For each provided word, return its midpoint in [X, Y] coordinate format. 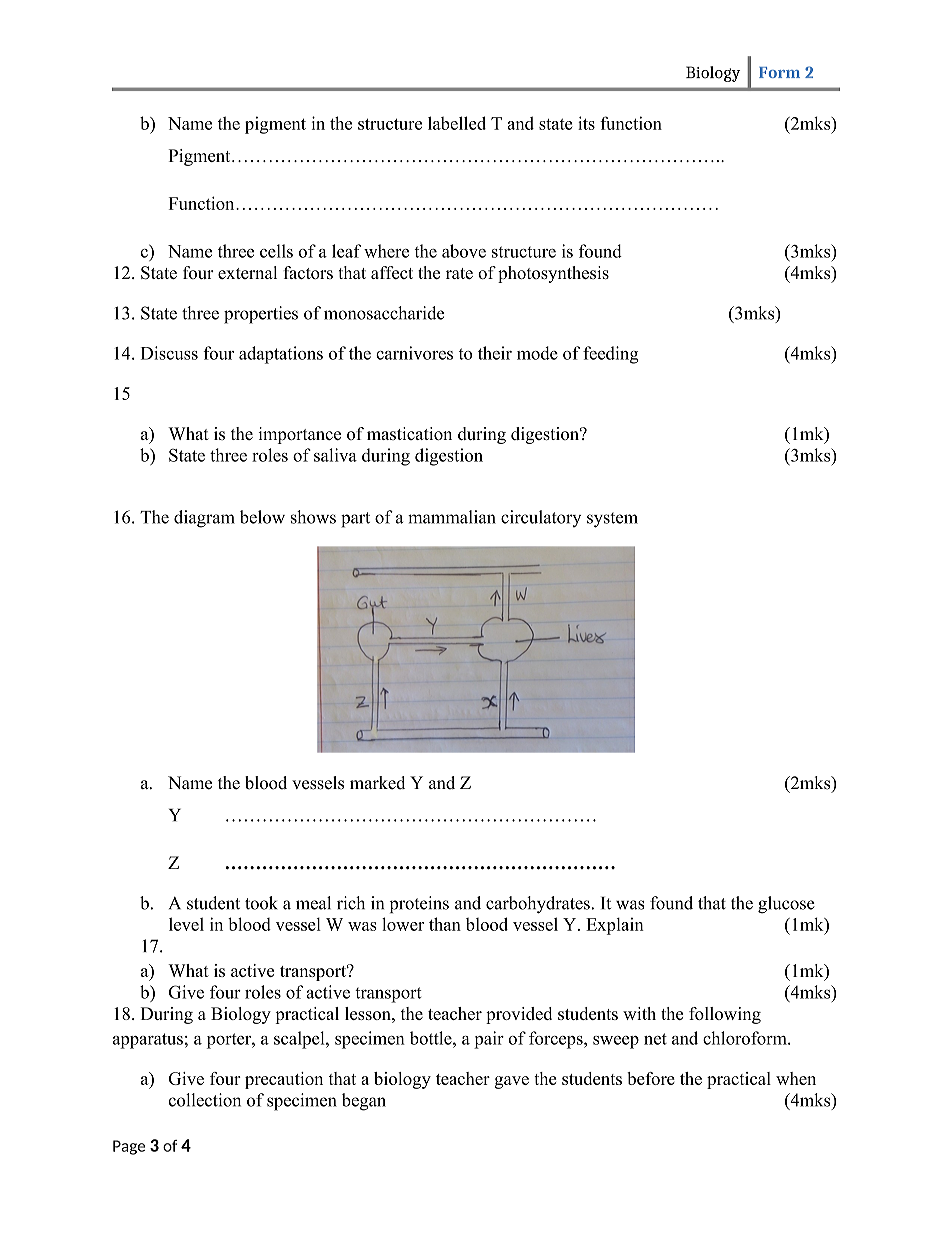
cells [276, 251]
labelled [457, 123]
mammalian [452, 517]
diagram [204, 519]
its [586, 123]
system [612, 520]
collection [205, 1100]
